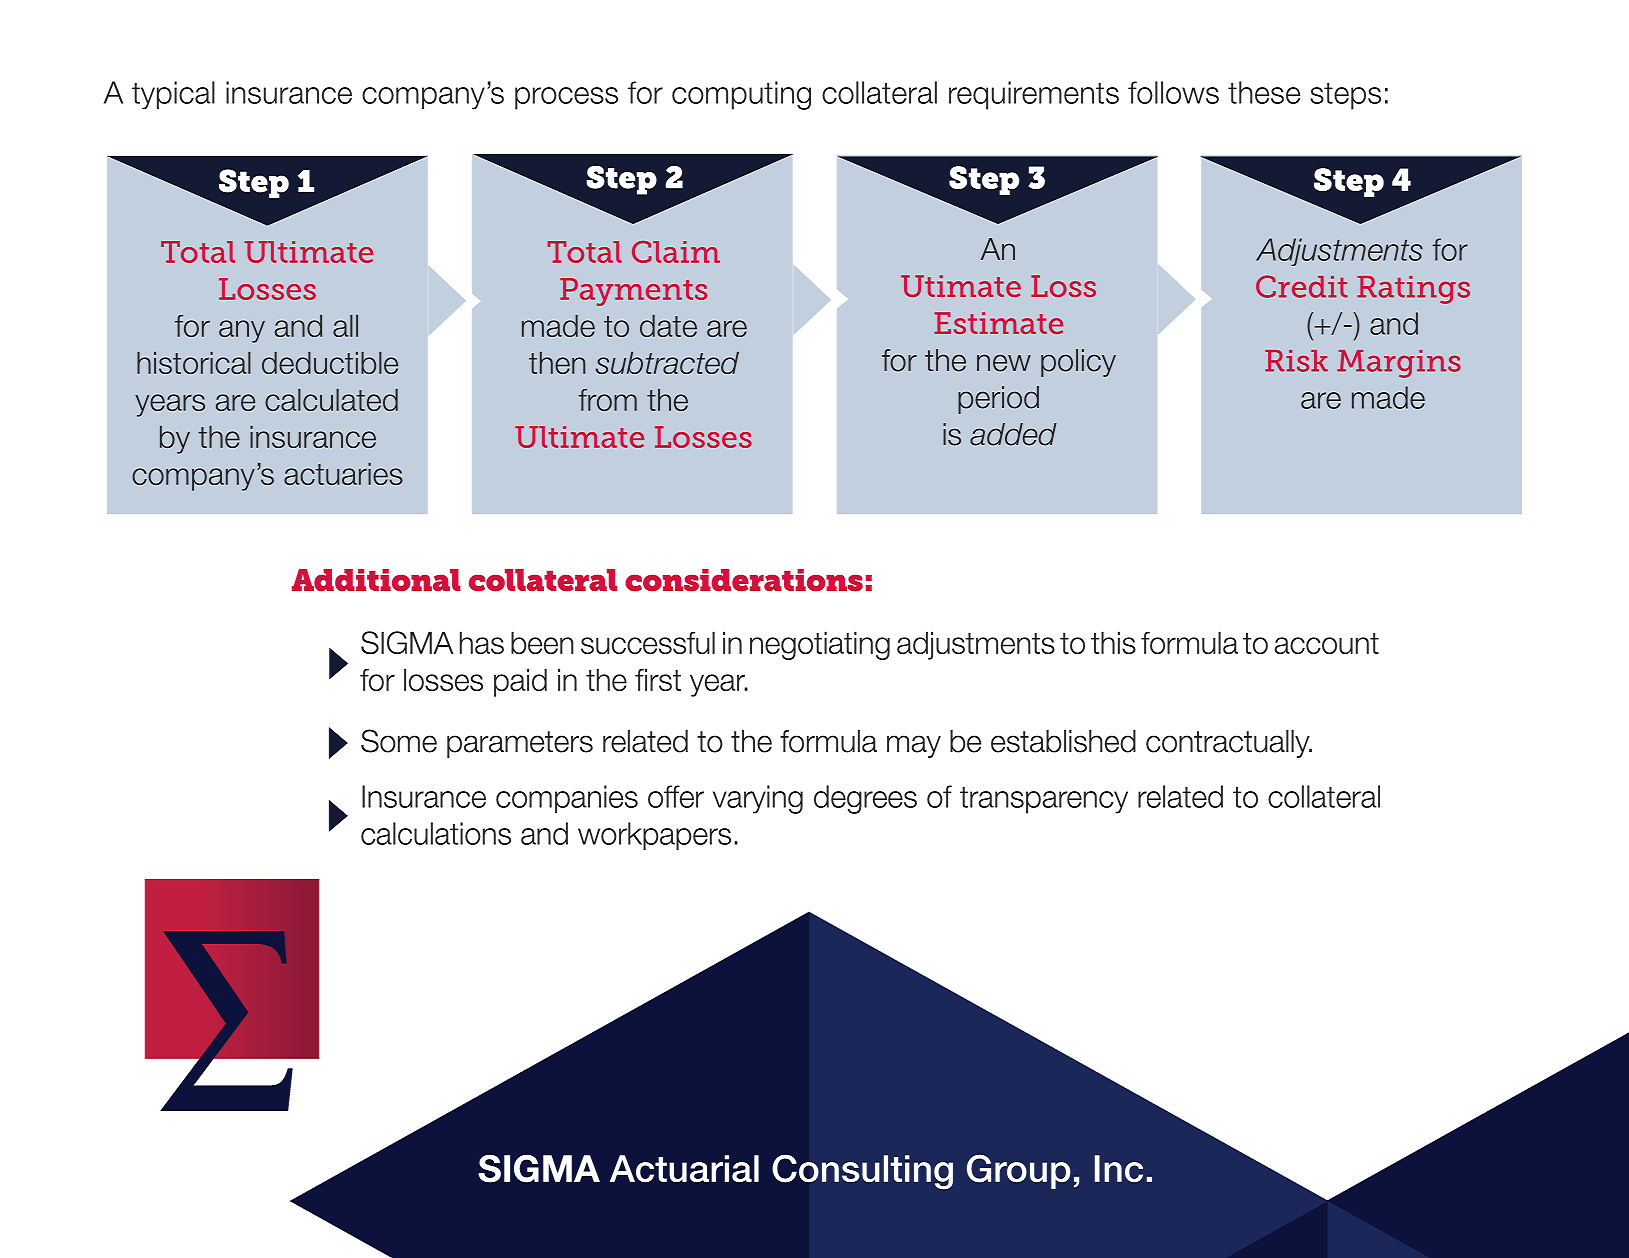 This screenshot has width=1629, height=1258. What do you see at coordinates (684, 1169) in the screenshot?
I see `Actuarial` at bounding box center [684, 1169].
